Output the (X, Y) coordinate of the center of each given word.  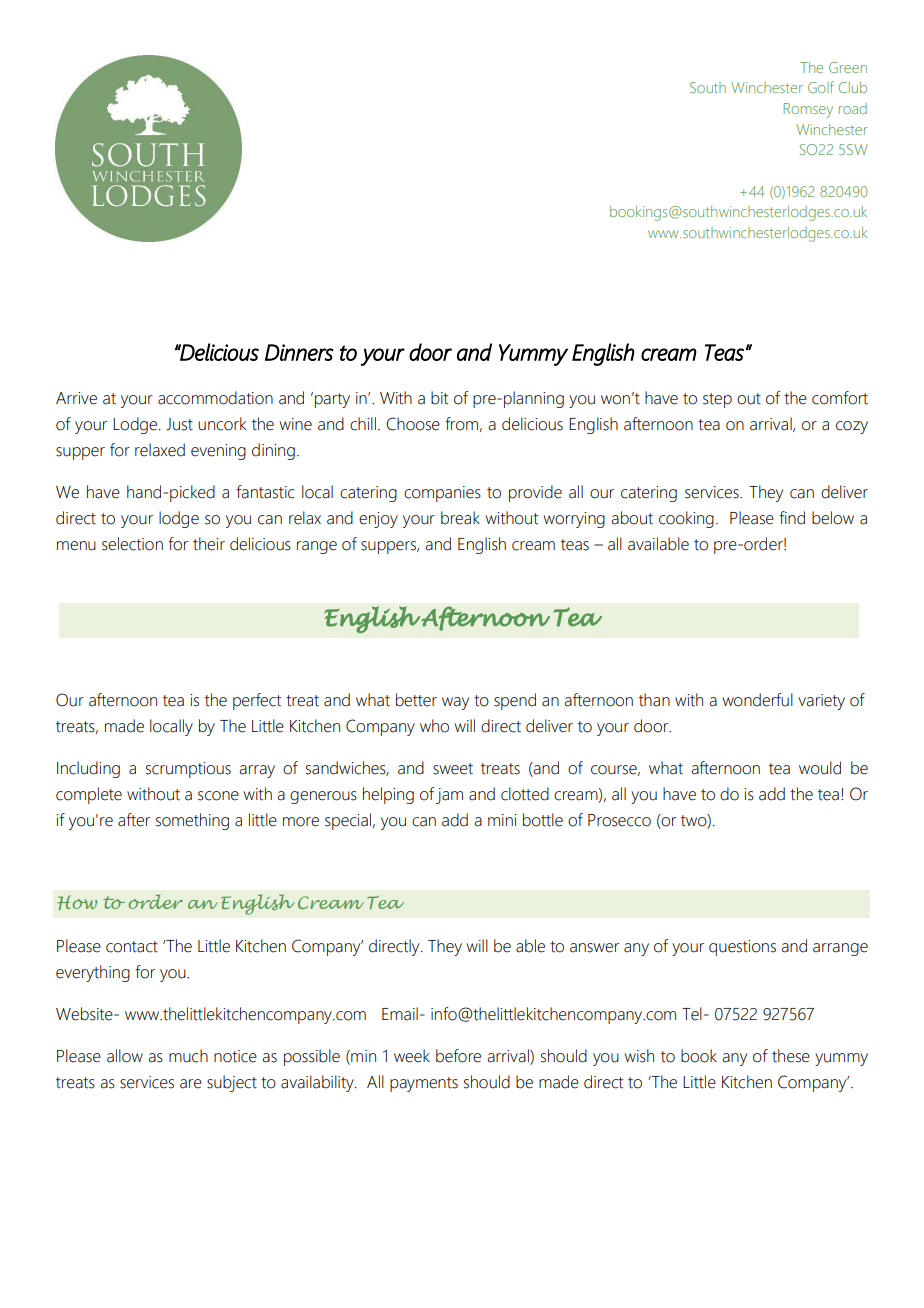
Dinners (299, 352)
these (791, 1056)
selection (132, 544)
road (853, 108)
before (458, 1056)
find (792, 518)
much (188, 1056)
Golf (821, 87)
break (460, 518)
